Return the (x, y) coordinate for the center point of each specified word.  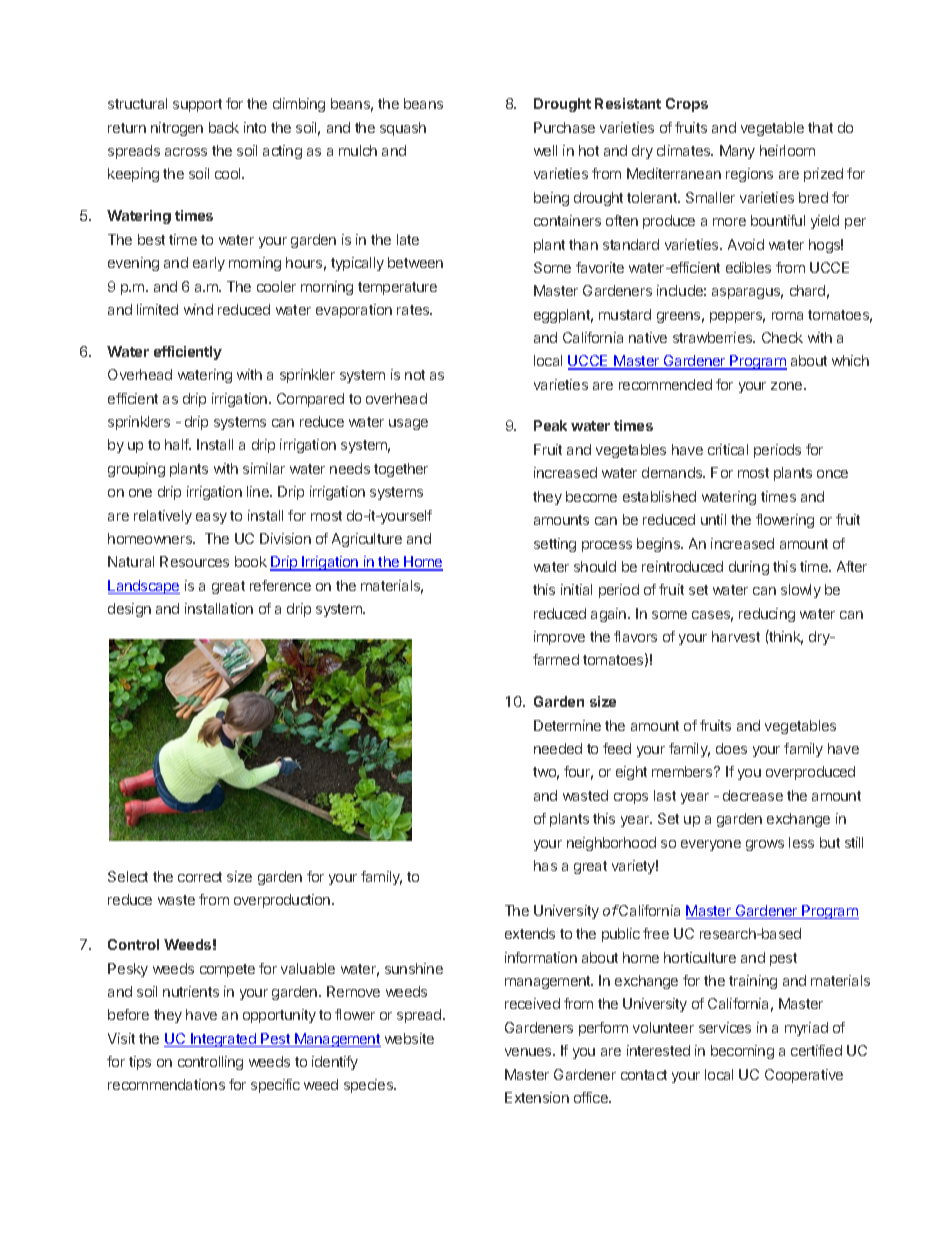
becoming (742, 1052)
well (545, 150)
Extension (537, 1097)
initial (576, 589)
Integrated (223, 1040)
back (224, 127)
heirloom (787, 150)
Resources (194, 561)
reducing (767, 615)
